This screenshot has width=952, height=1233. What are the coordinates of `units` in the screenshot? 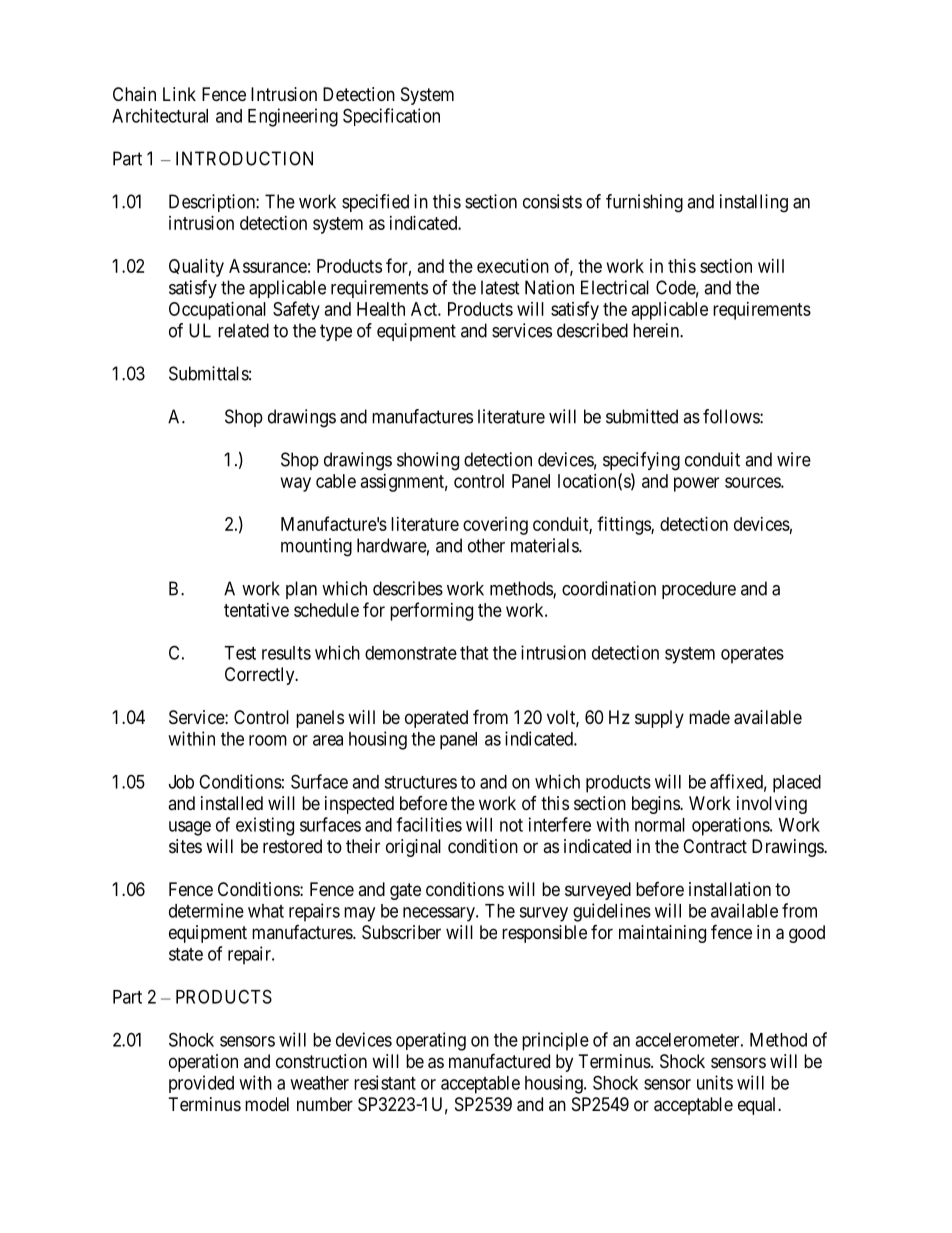 It's located at (715, 1082).
